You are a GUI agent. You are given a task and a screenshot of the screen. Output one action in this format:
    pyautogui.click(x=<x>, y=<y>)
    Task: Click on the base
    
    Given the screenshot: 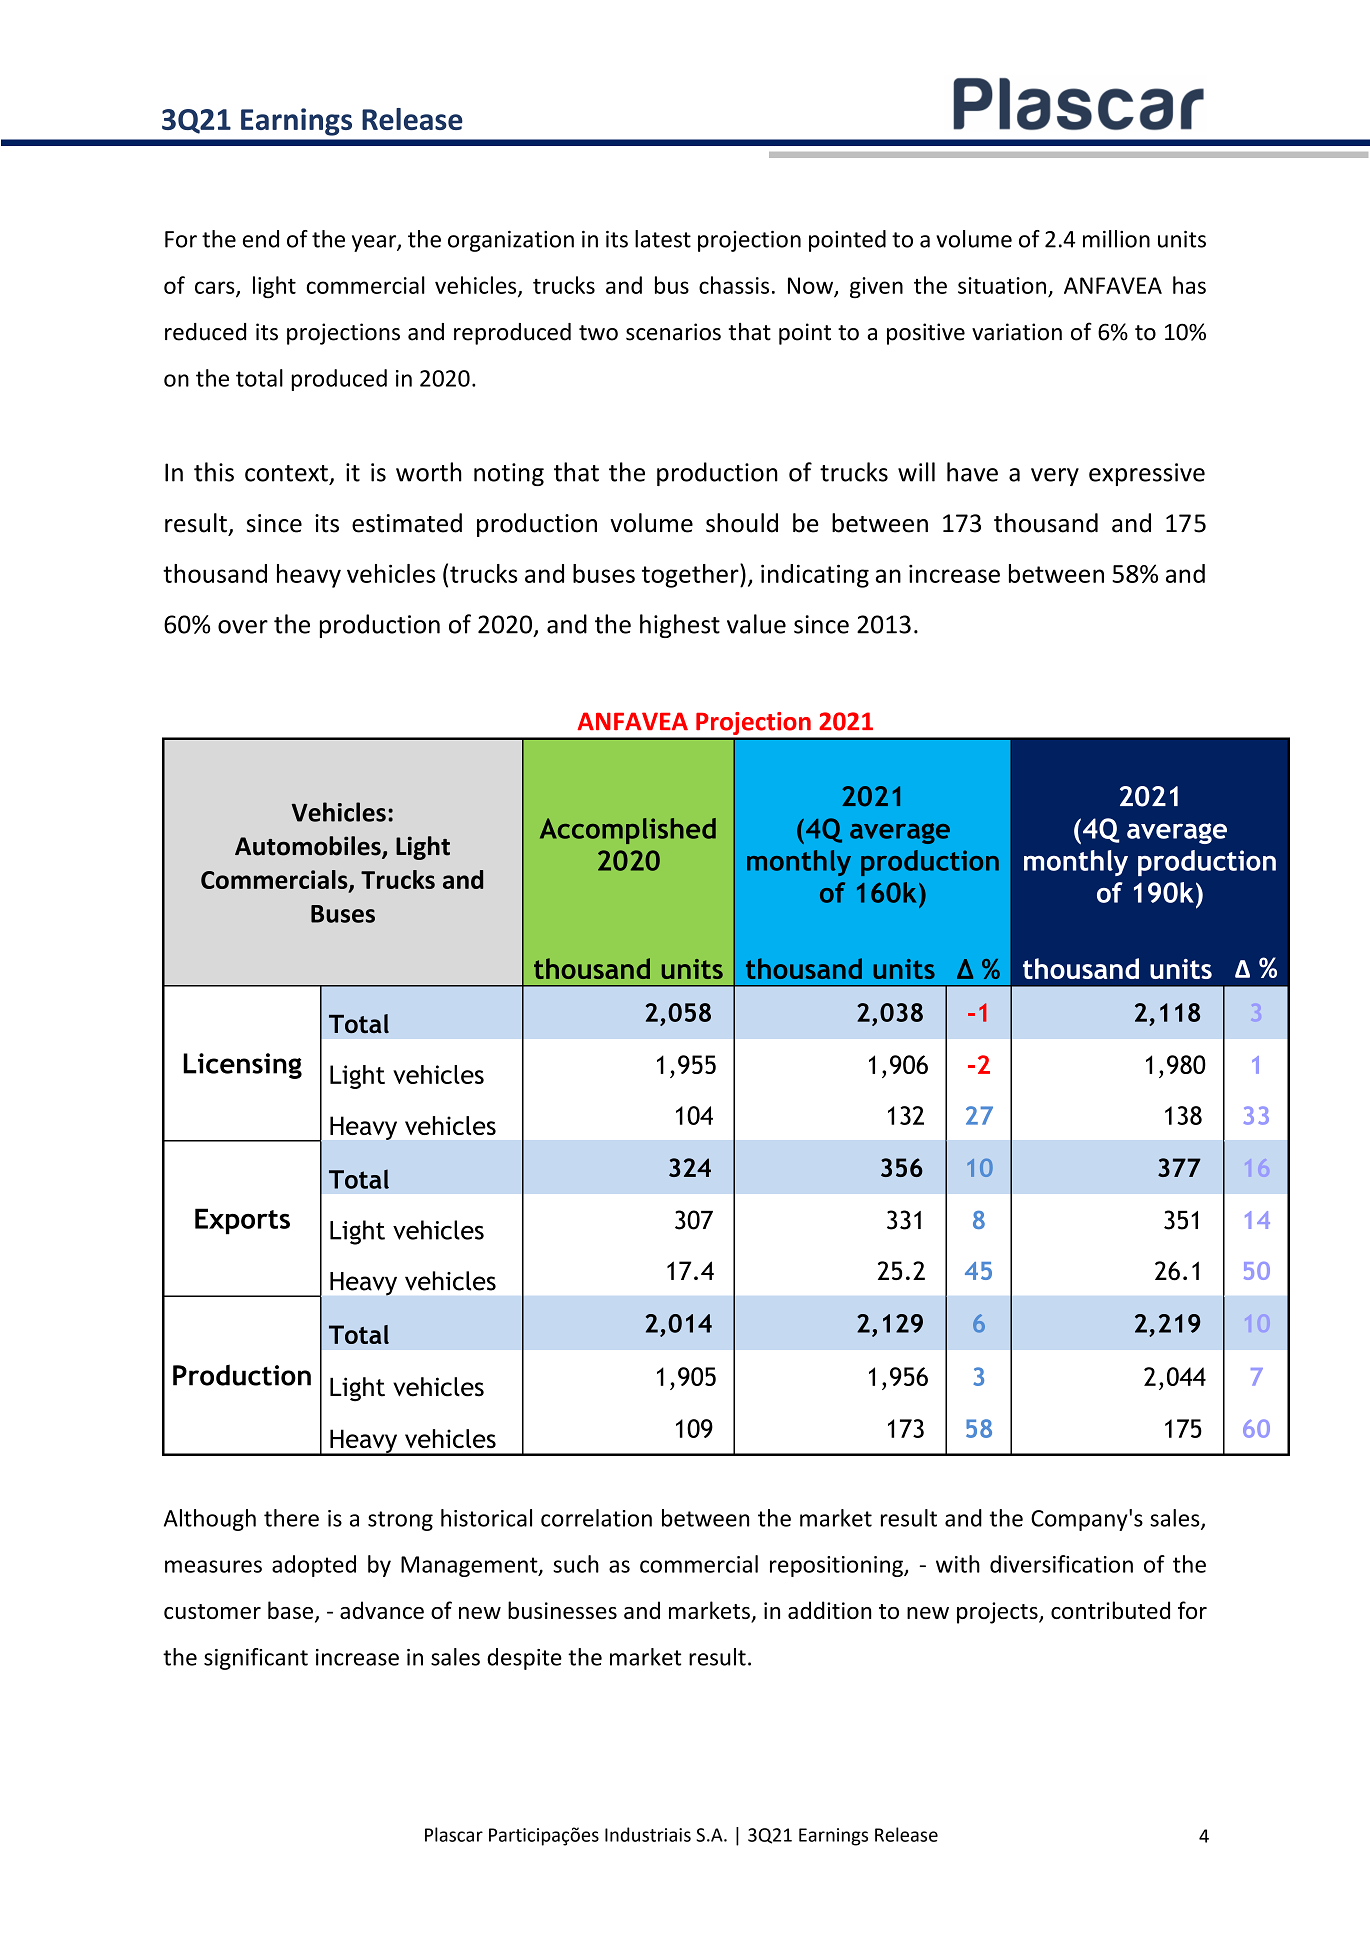 What is the action you would take?
    pyautogui.click(x=292, y=1611)
